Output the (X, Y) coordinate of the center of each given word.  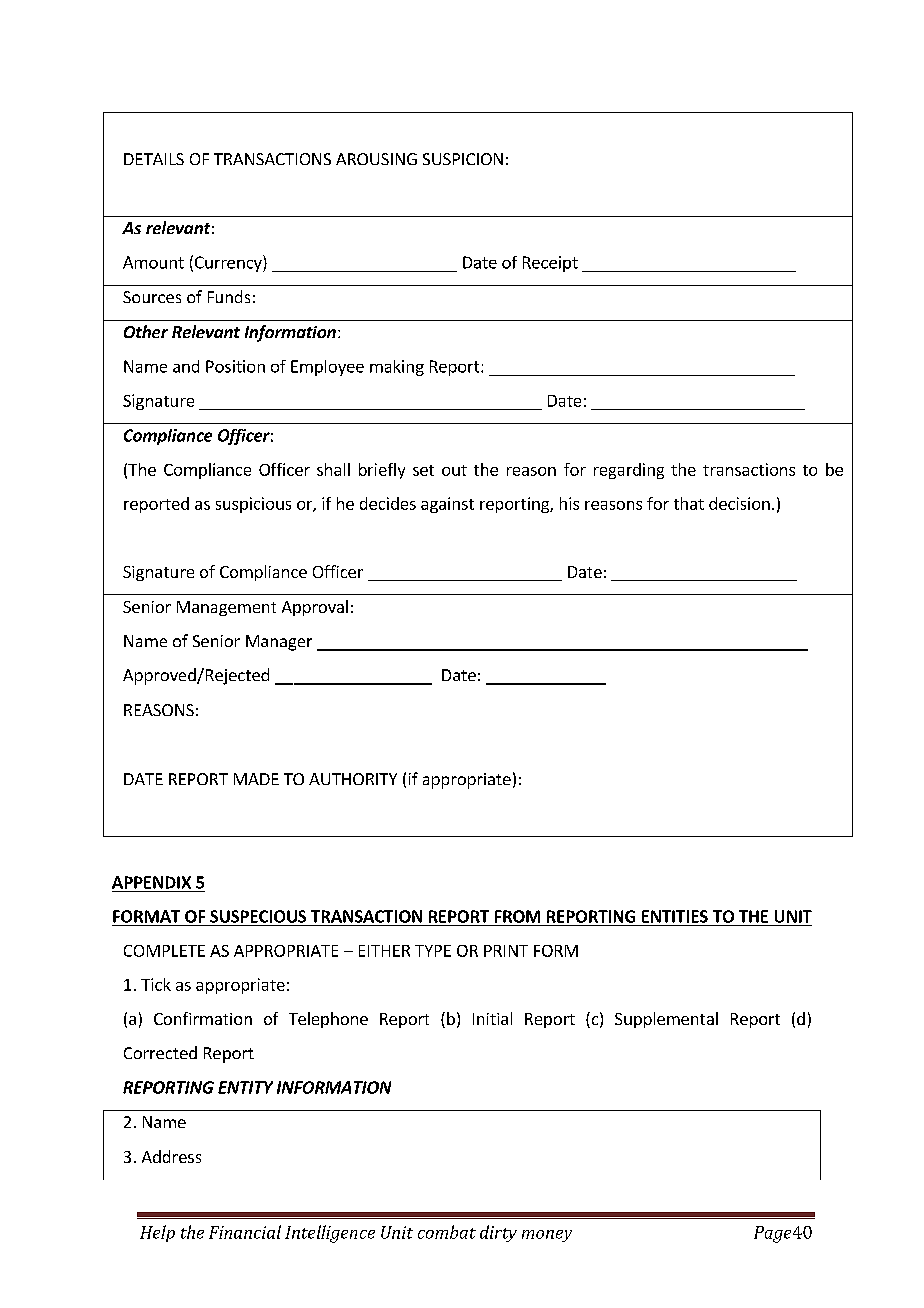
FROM (517, 916)
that (689, 503)
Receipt (550, 264)
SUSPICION (463, 159)
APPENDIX (151, 882)
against (447, 505)
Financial (245, 1232)
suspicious (253, 505)
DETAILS (154, 159)
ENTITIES (675, 916)
